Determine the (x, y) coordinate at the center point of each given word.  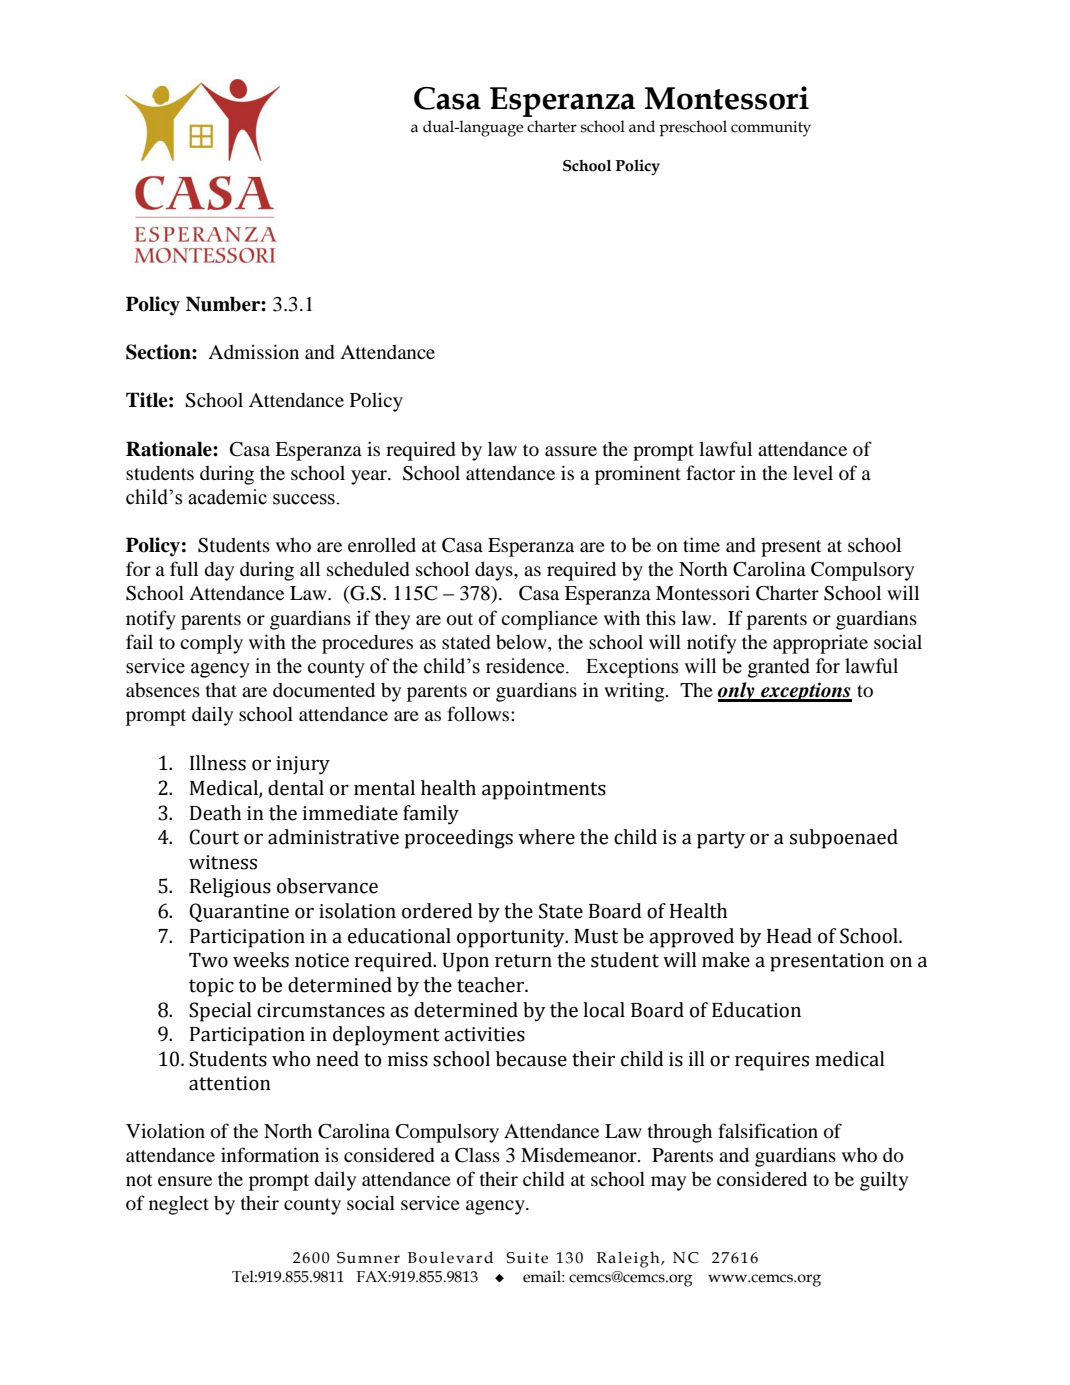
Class (477, 1155)
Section (159, 352)
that (221, 690)
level (813, 473)
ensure (185, 1181)
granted (779, 668)
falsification (768, 1130)
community (771, 129)
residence (526, 666)
